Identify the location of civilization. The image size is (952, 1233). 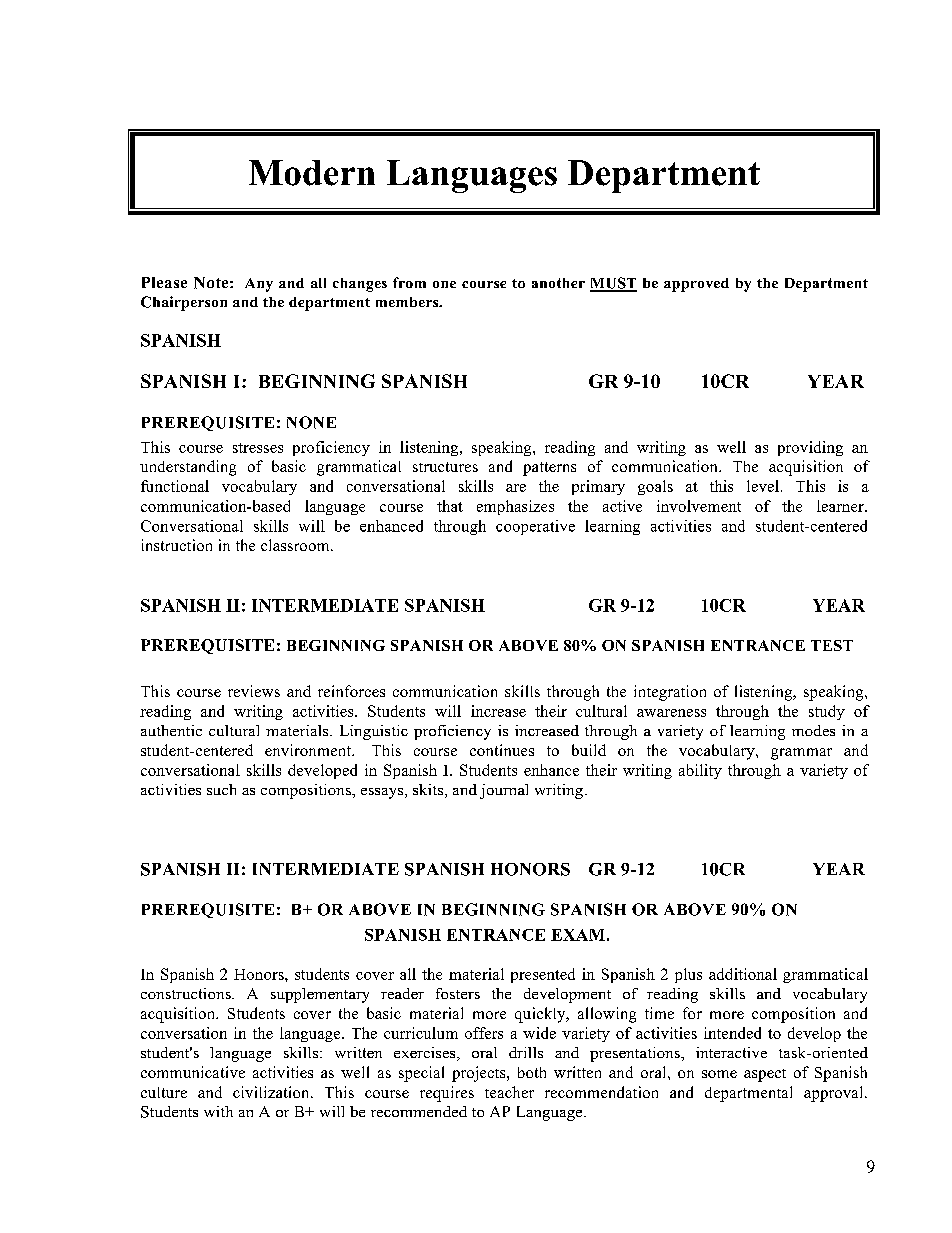
(272, 1092).
